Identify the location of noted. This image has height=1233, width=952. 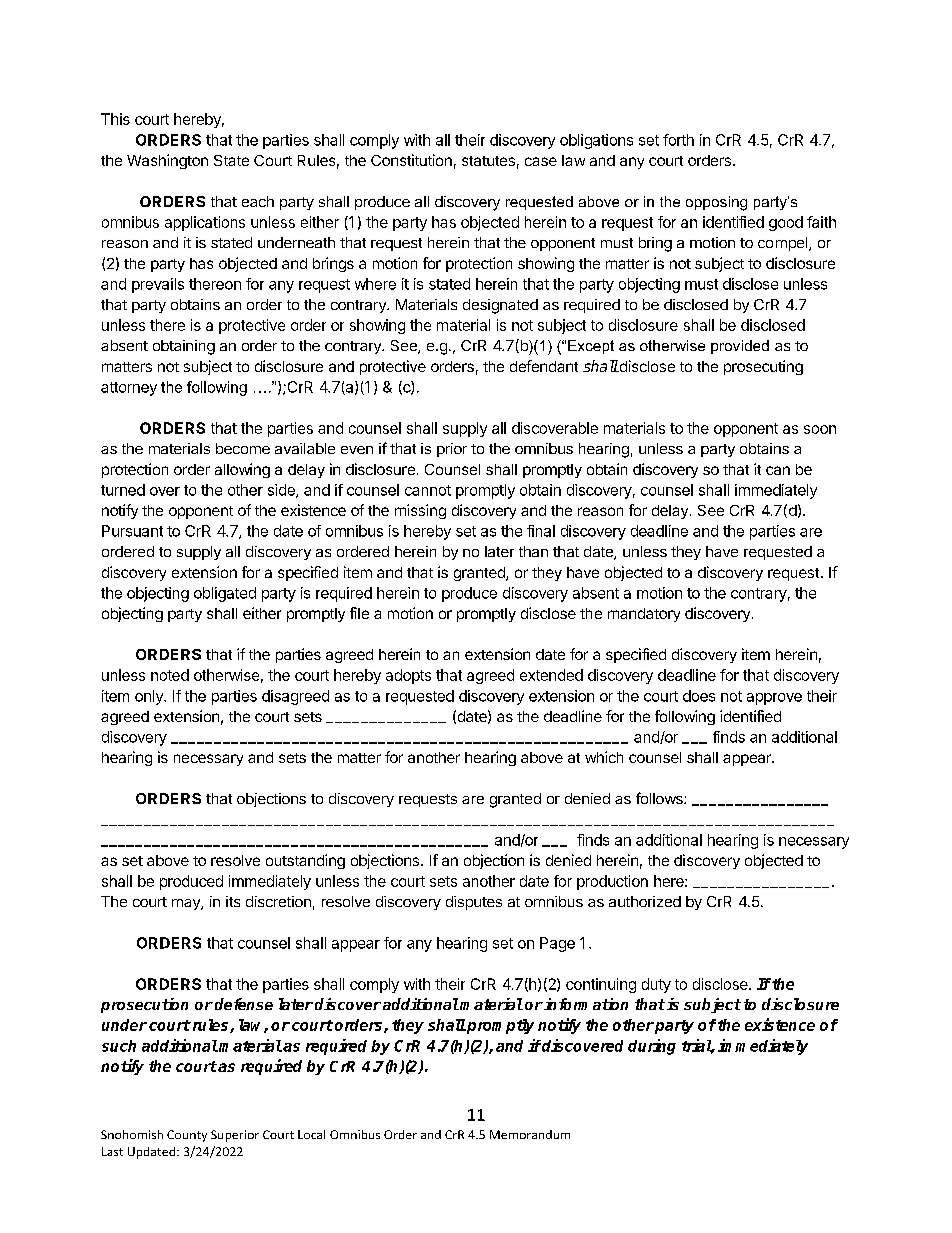
(170, 675).
